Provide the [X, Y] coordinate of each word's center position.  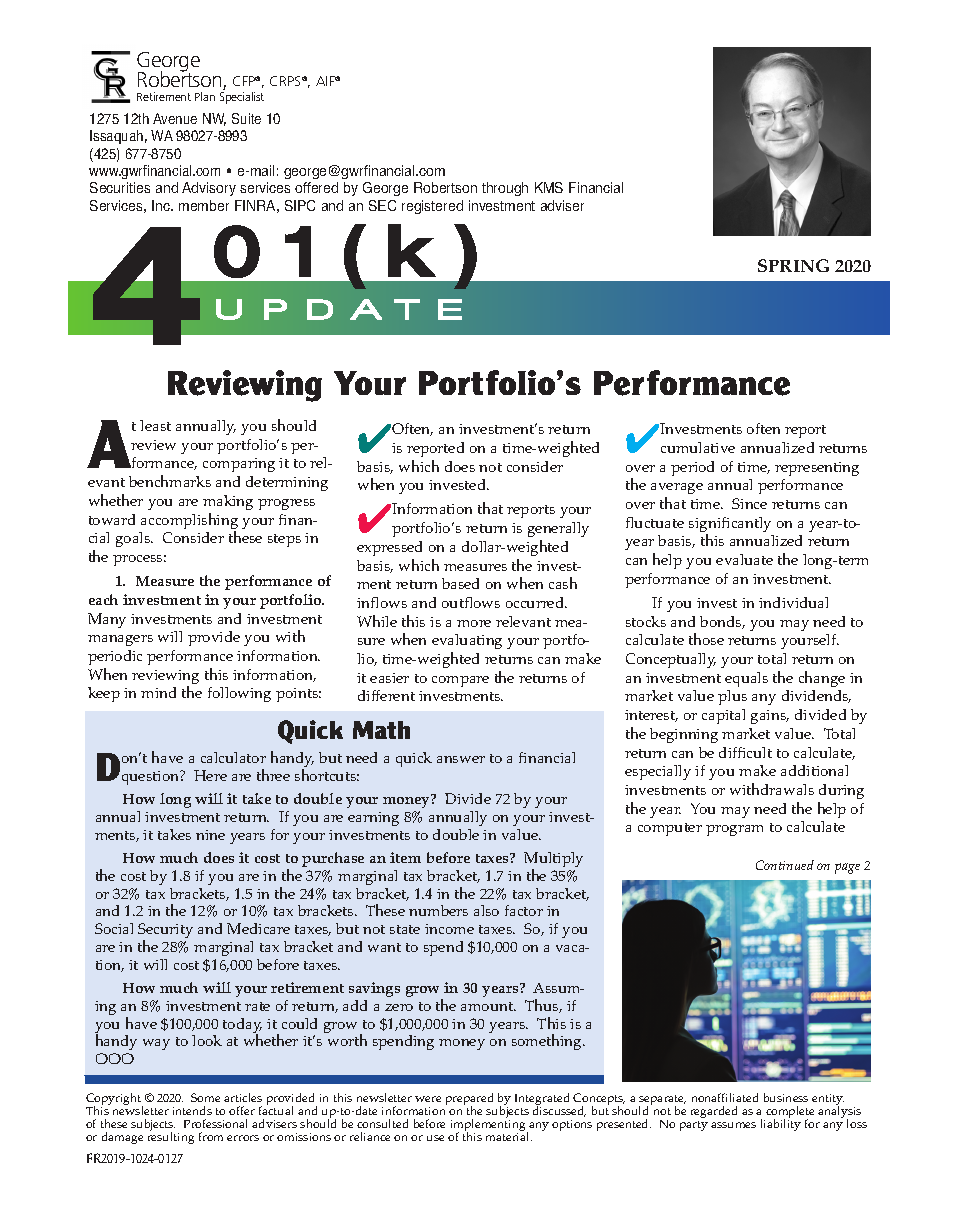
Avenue [175, 118]
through [505, 189]
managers [120, 640]
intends [192, 1110]
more [474, 623]
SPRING [793, 265]
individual [793, 602]
